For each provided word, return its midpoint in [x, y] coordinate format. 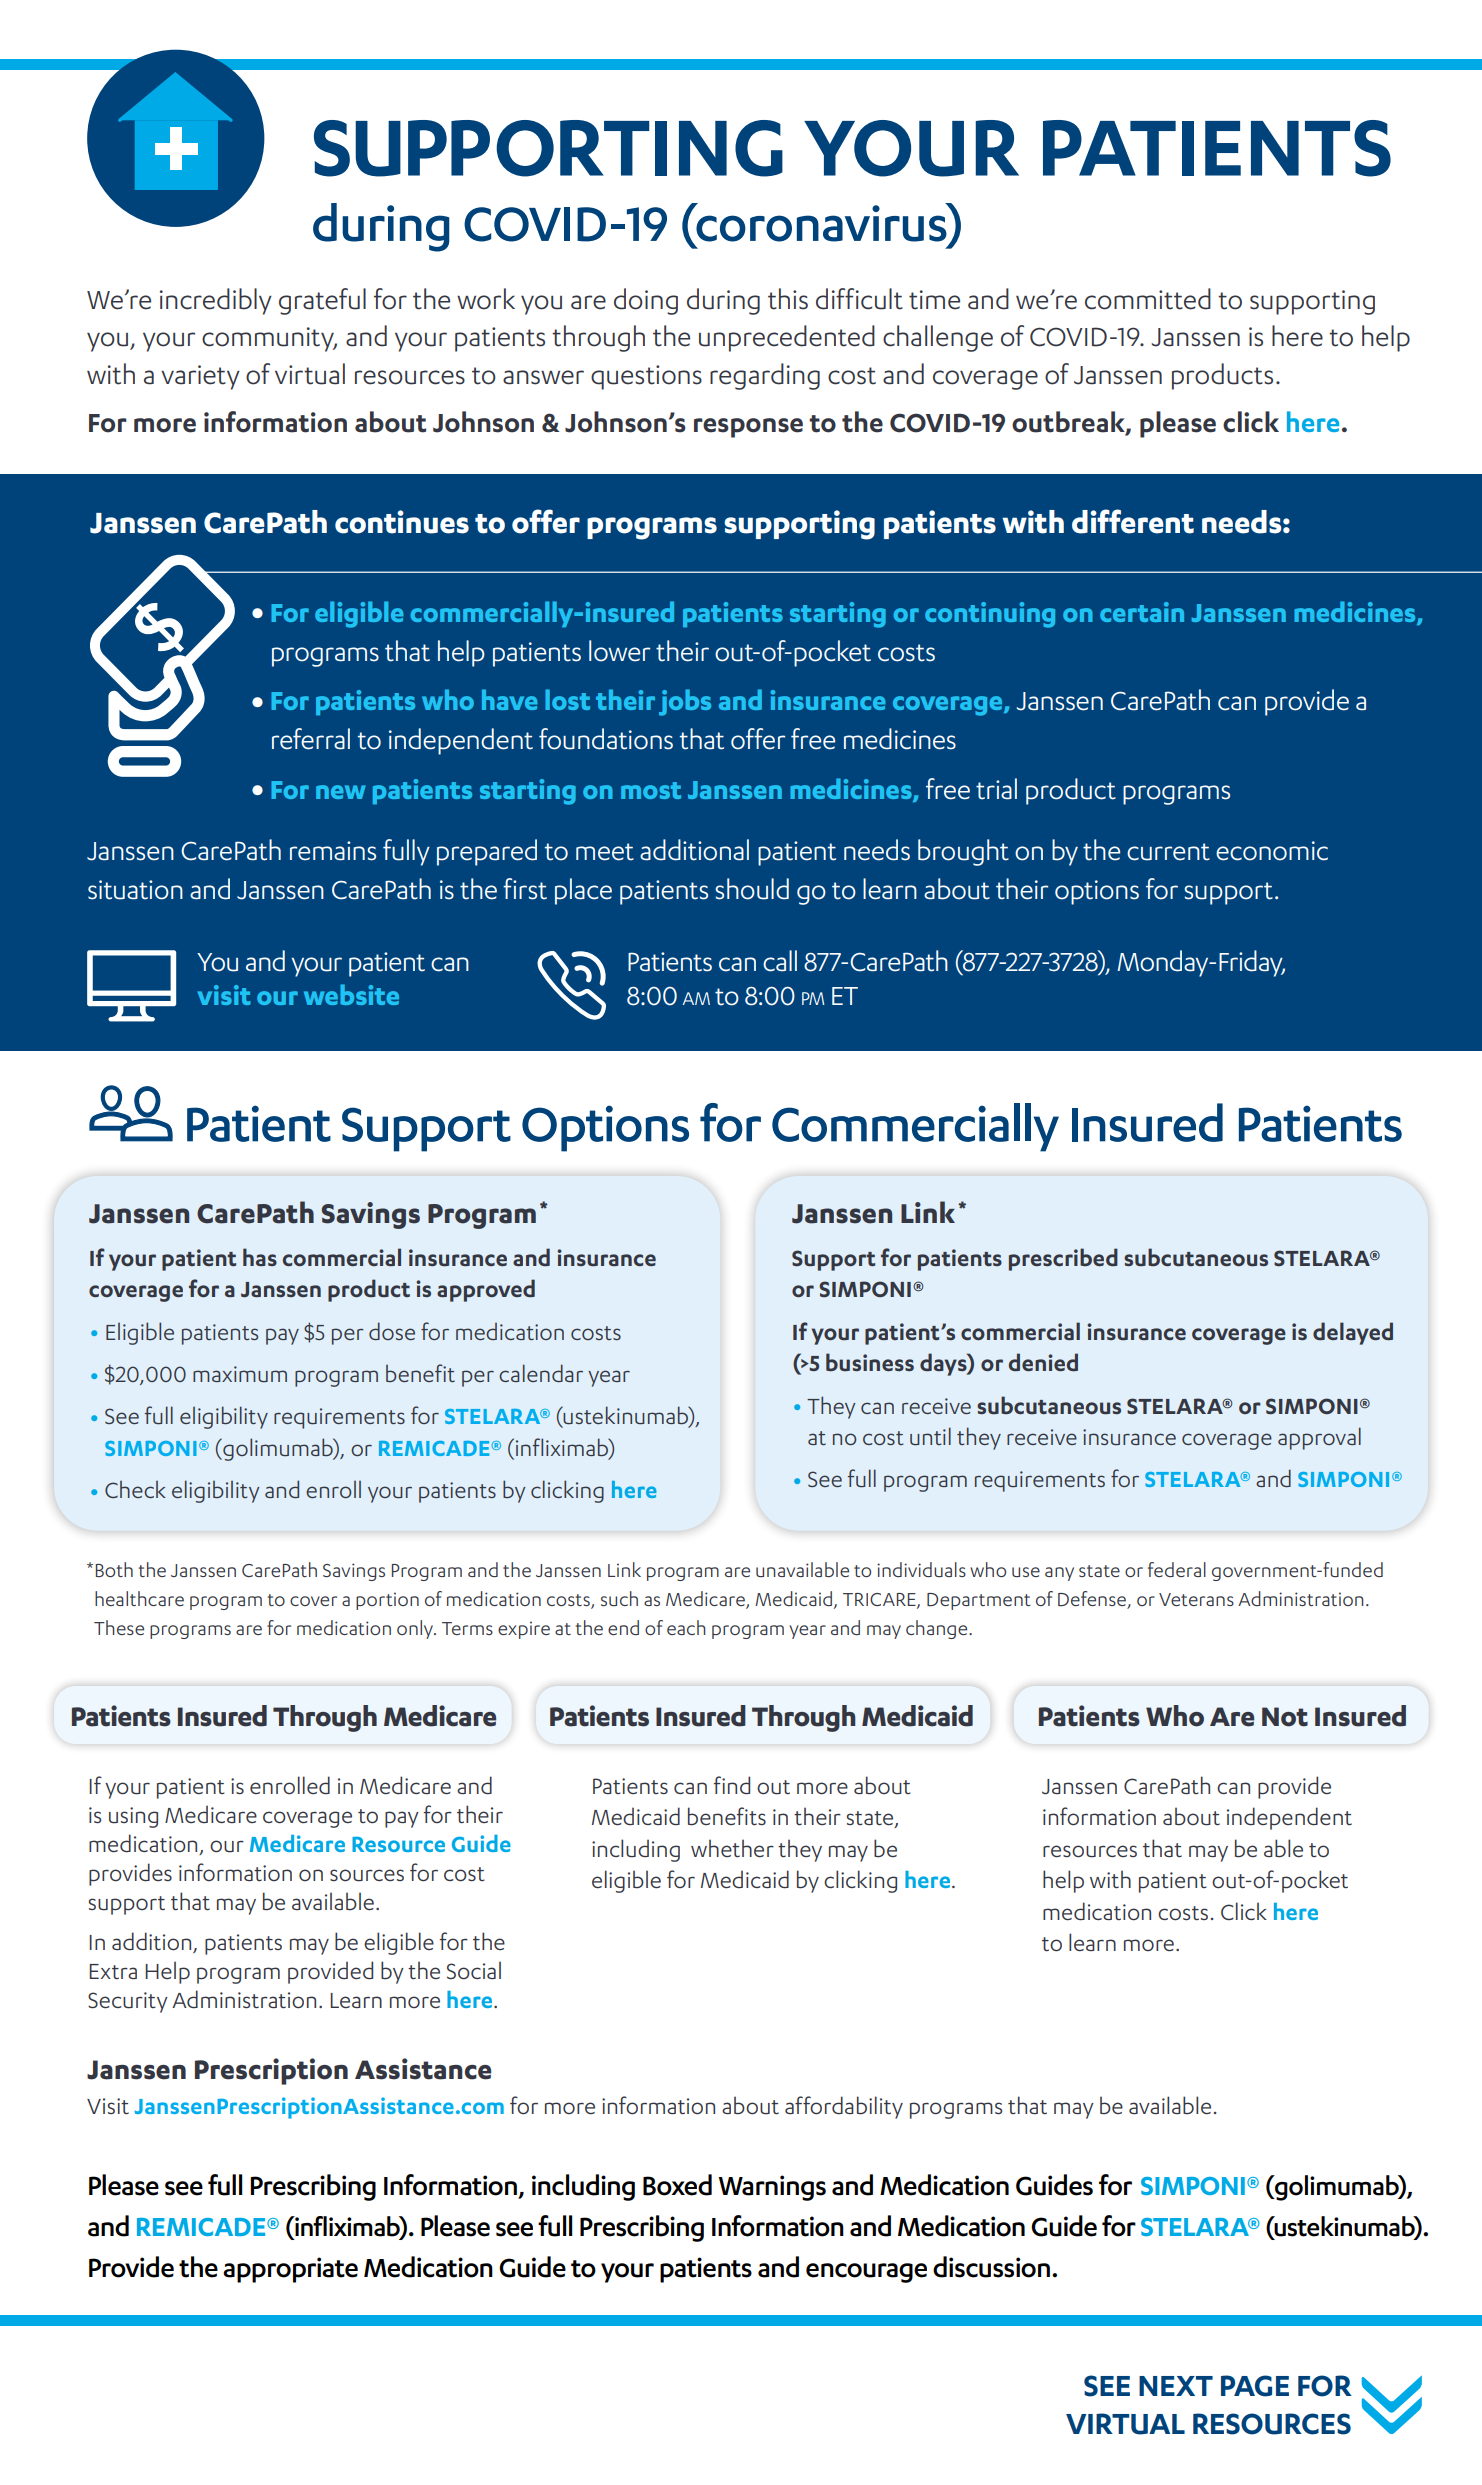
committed [1148, 299]
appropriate [290, 2270]
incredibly [216, 301]
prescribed [1063, 1259]
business [870, 1362]
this [788, 299]
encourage [866, 2273]
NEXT [1176, 2386]
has [260, 1257]
